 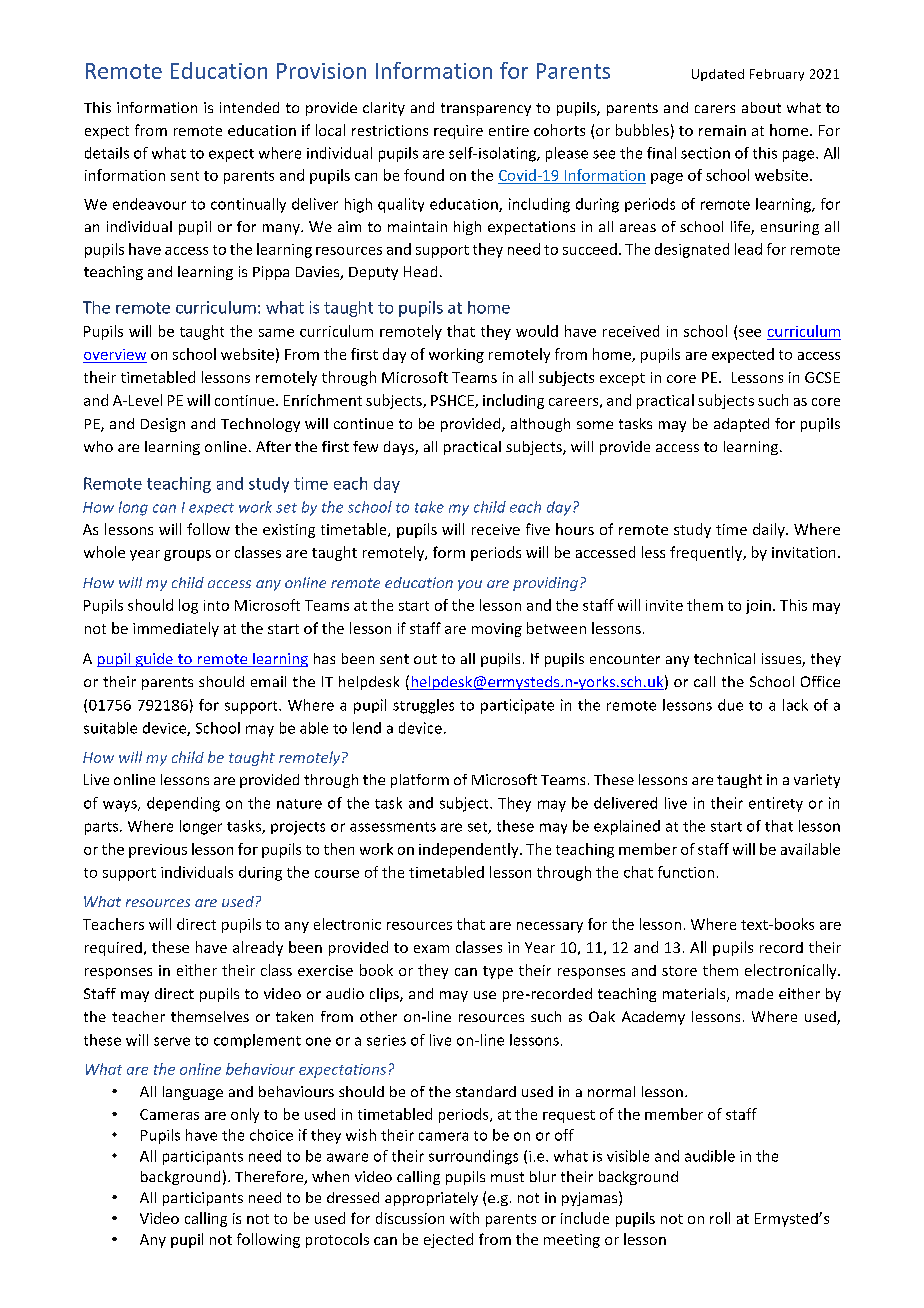 I want to click on overview, so click(x=115, y=354).
